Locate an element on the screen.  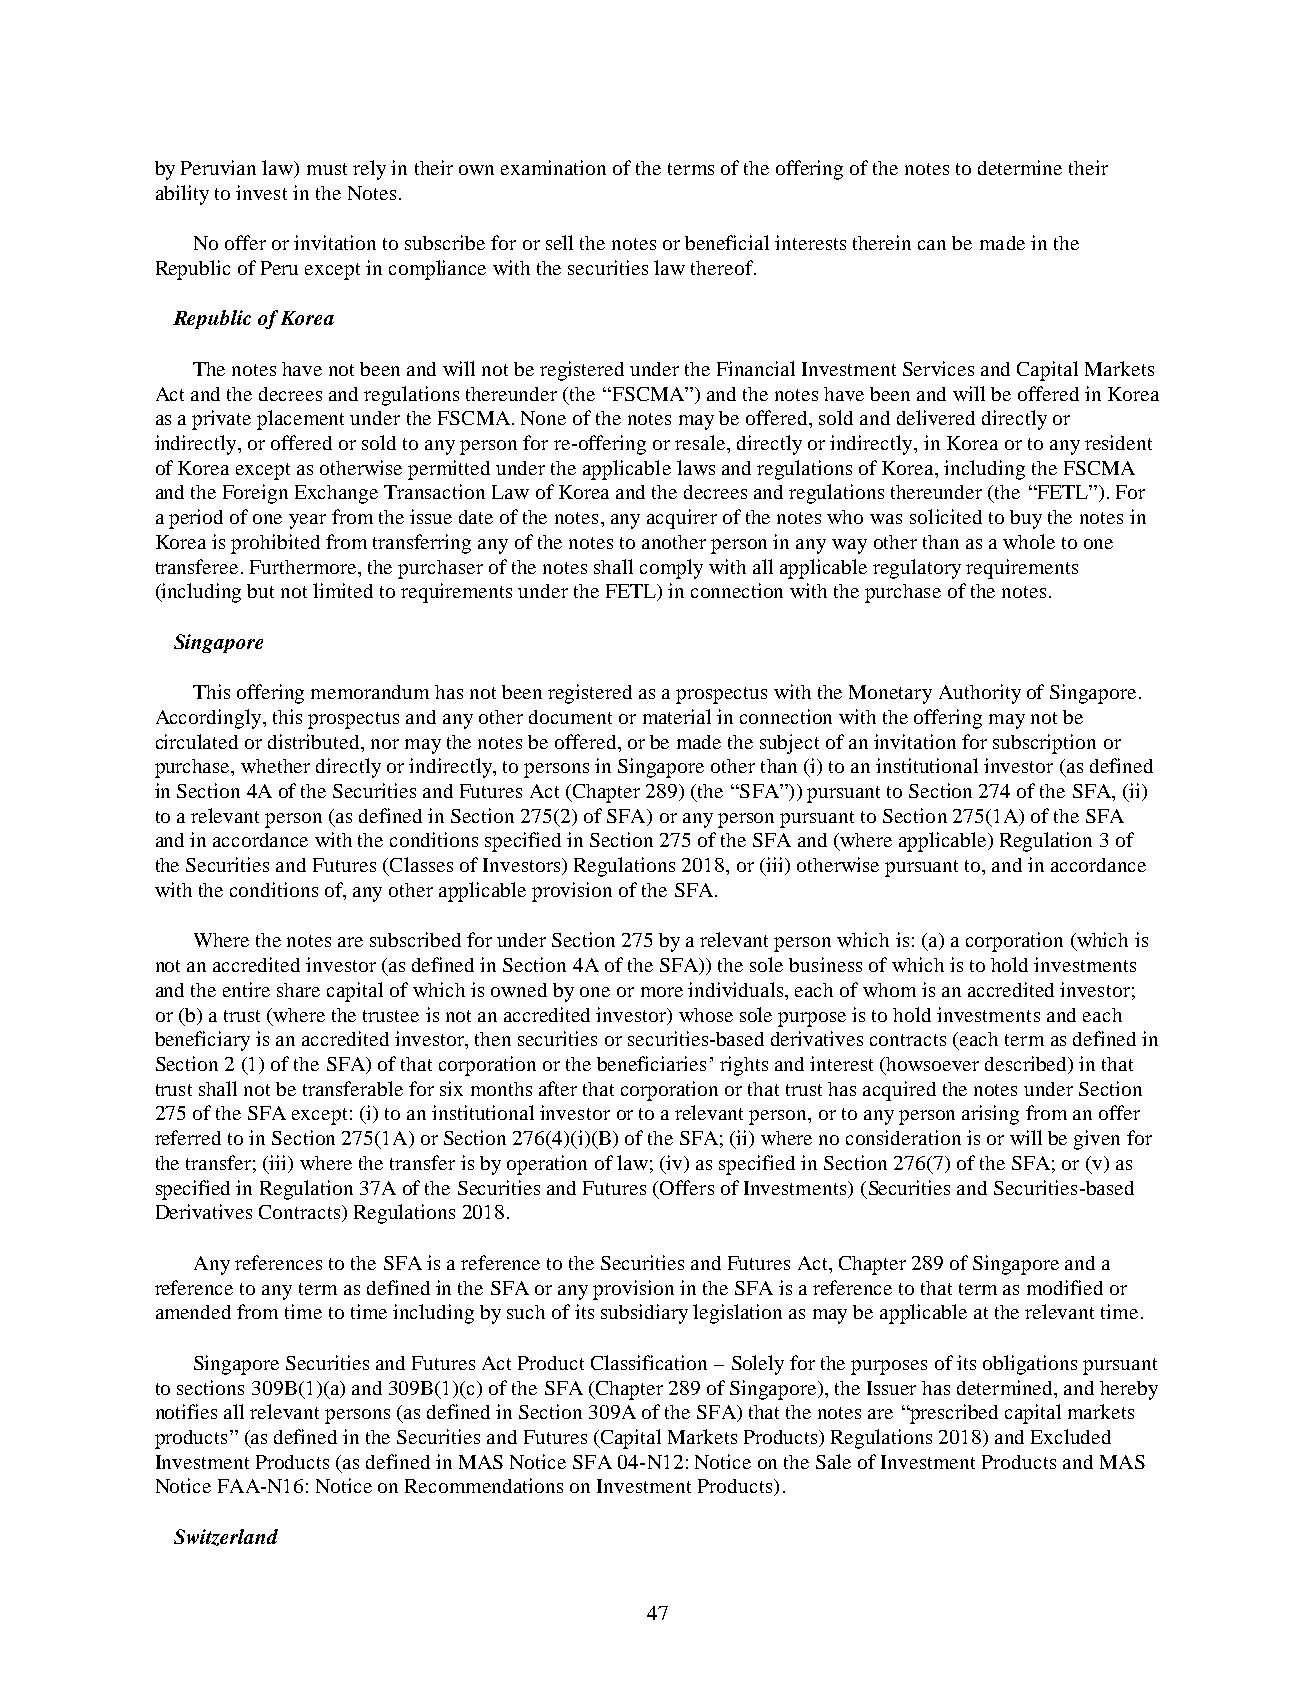
subscription is located at coordinates (1044, 744).
